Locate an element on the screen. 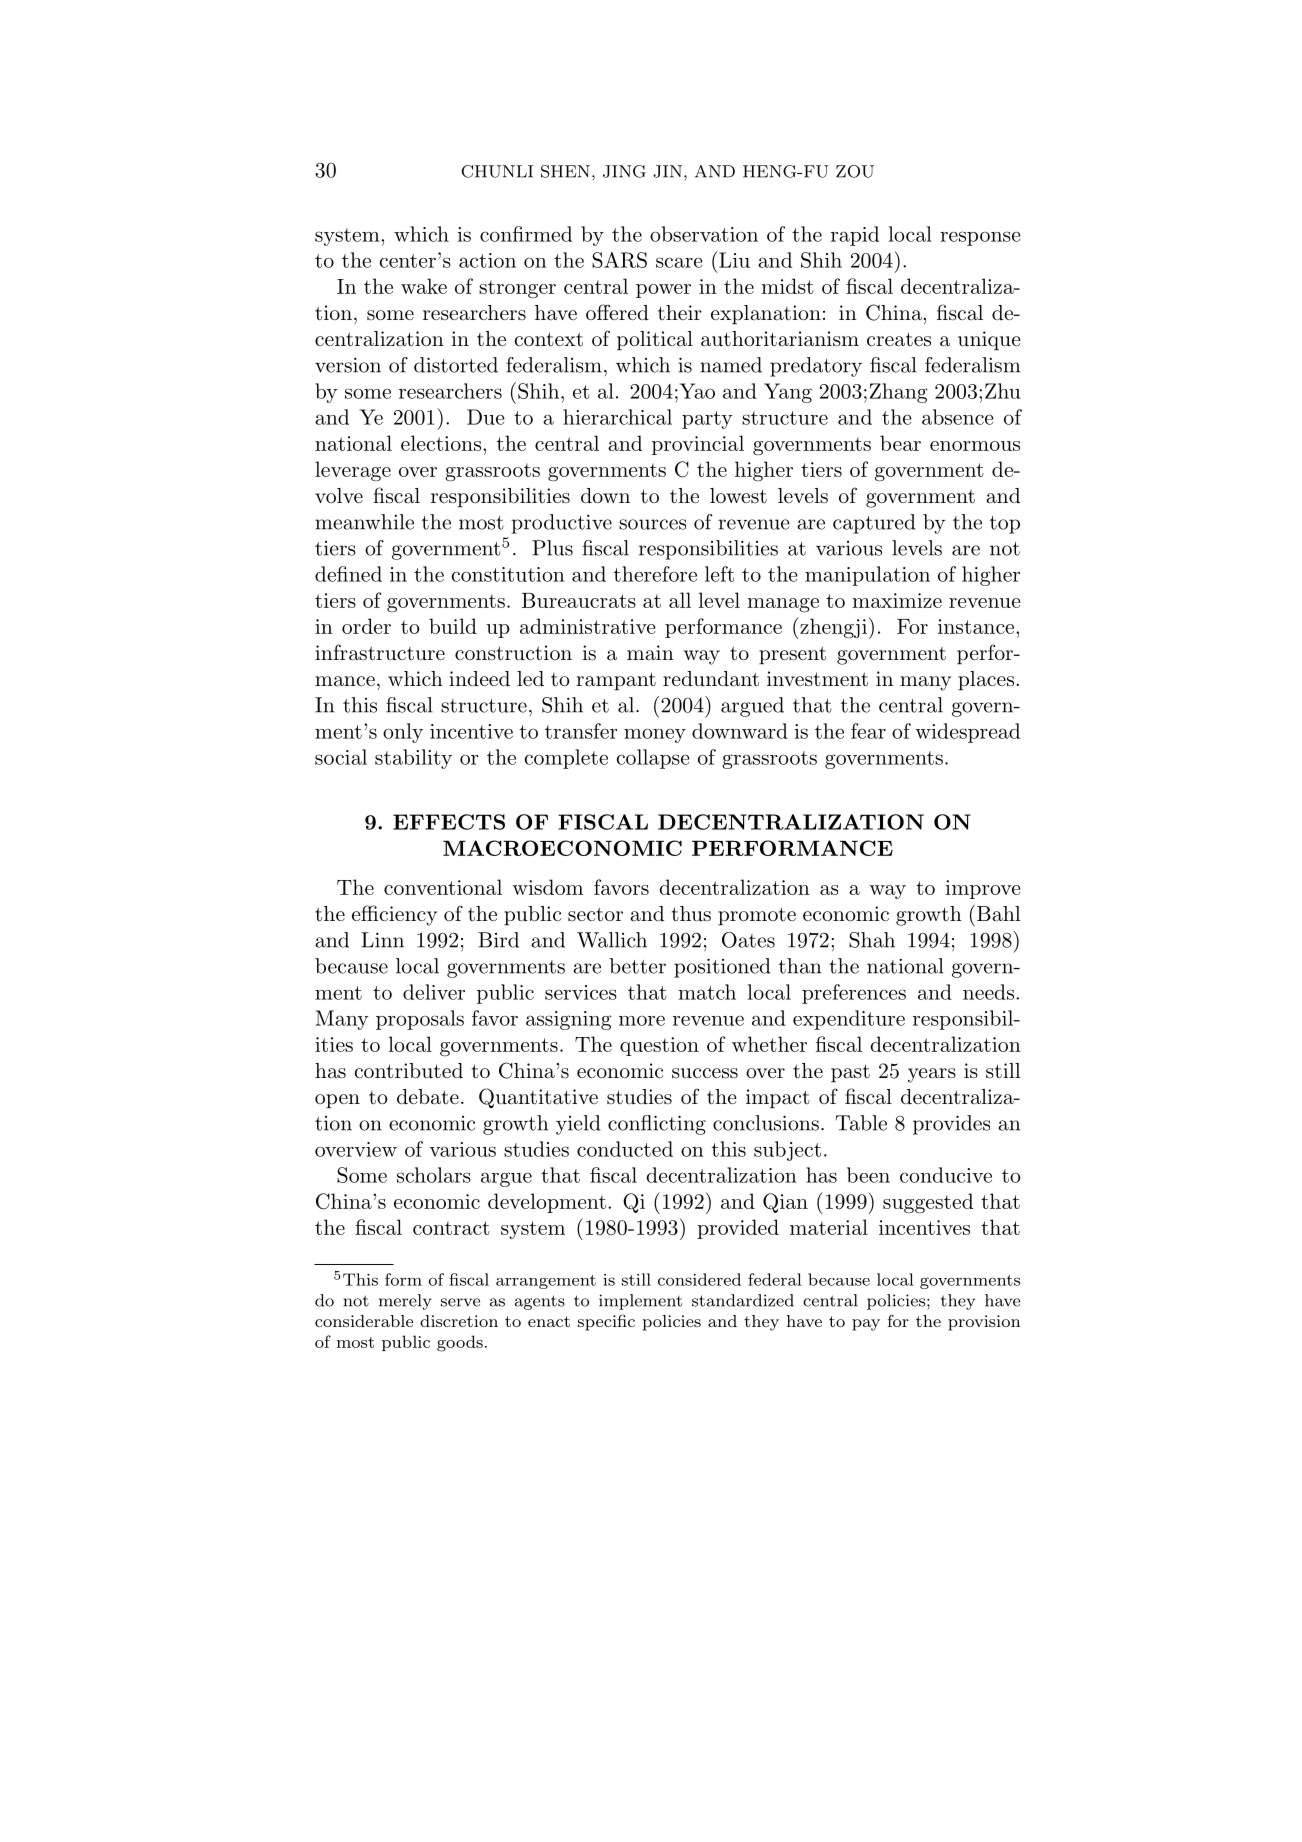 This screenshot has height=1842, width=1302. merely is located at coordinates (405, 1302).
